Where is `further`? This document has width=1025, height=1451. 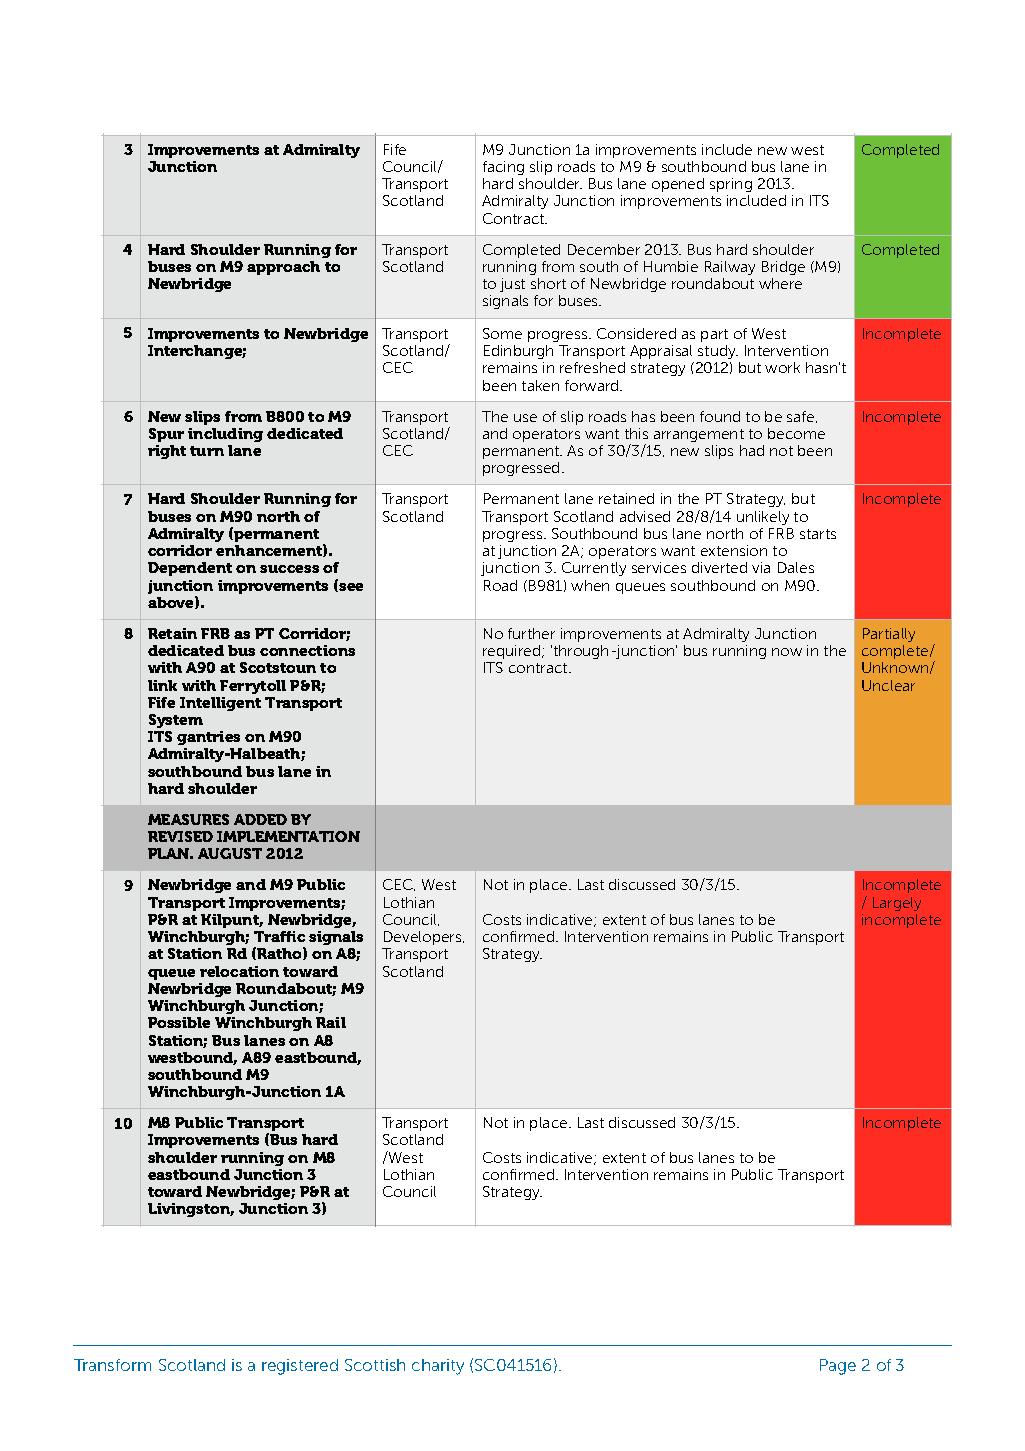 further is located at coordinates (531, 633).
